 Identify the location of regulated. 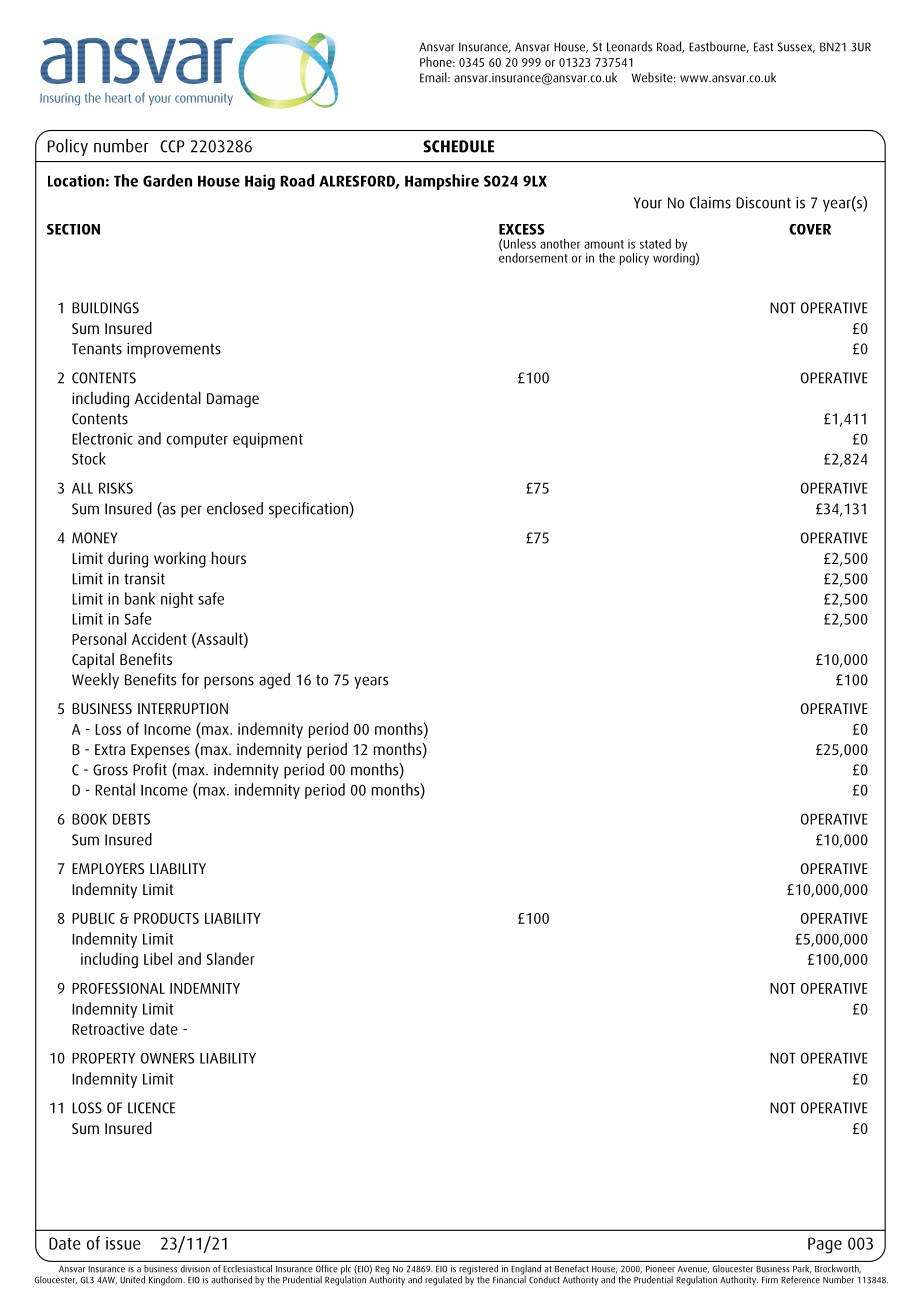
(443, 1281).
